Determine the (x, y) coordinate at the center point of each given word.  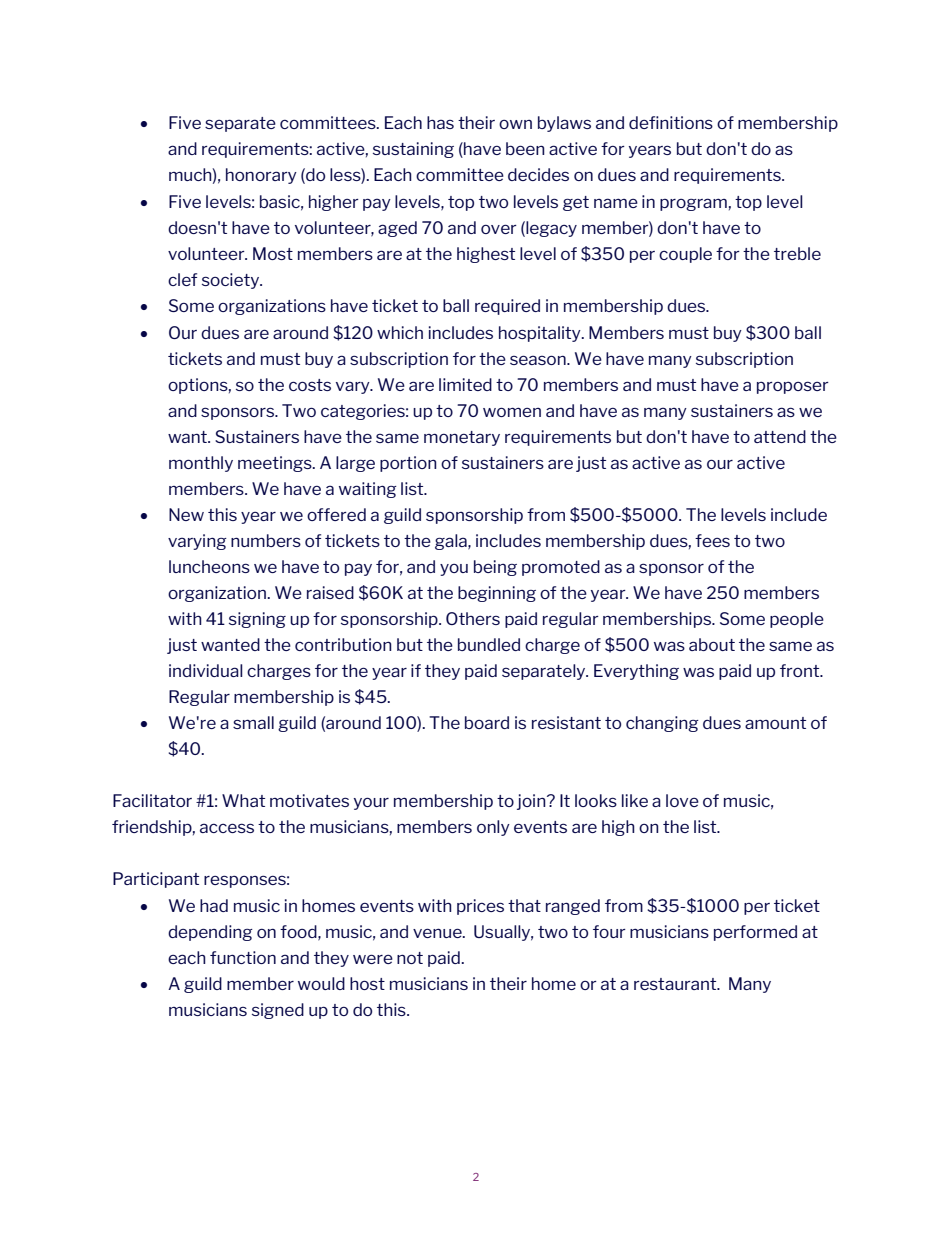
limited (465, 384)
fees (712, 540)
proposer (793, 387)
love (682, 800)
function (243, 957)
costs (310, 385)
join (532, 802)
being (495, 568)
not (410, 958)
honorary (261, 176)
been (525, 148)
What (243, 800)
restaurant (676, 984)
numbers (266, 540)
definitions (671, 122)
